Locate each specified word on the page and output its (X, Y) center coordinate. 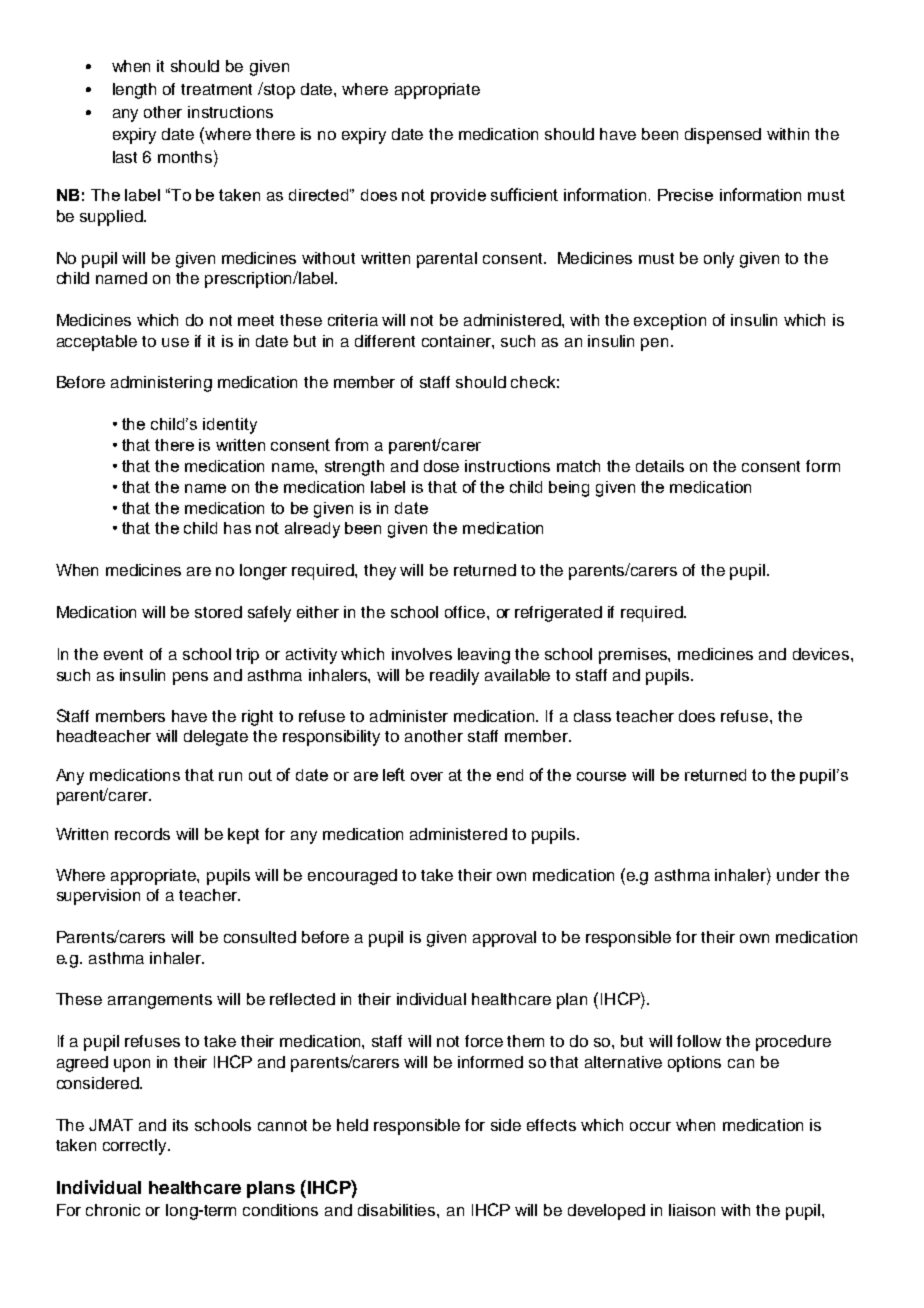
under (798, 875)
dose (441, 466)
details (660, 466)
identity (230, 426)
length (134, 91)
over (427, 776)
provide (458, 196)
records (142, 834)
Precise (685, 195)
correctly (136, 1147)
